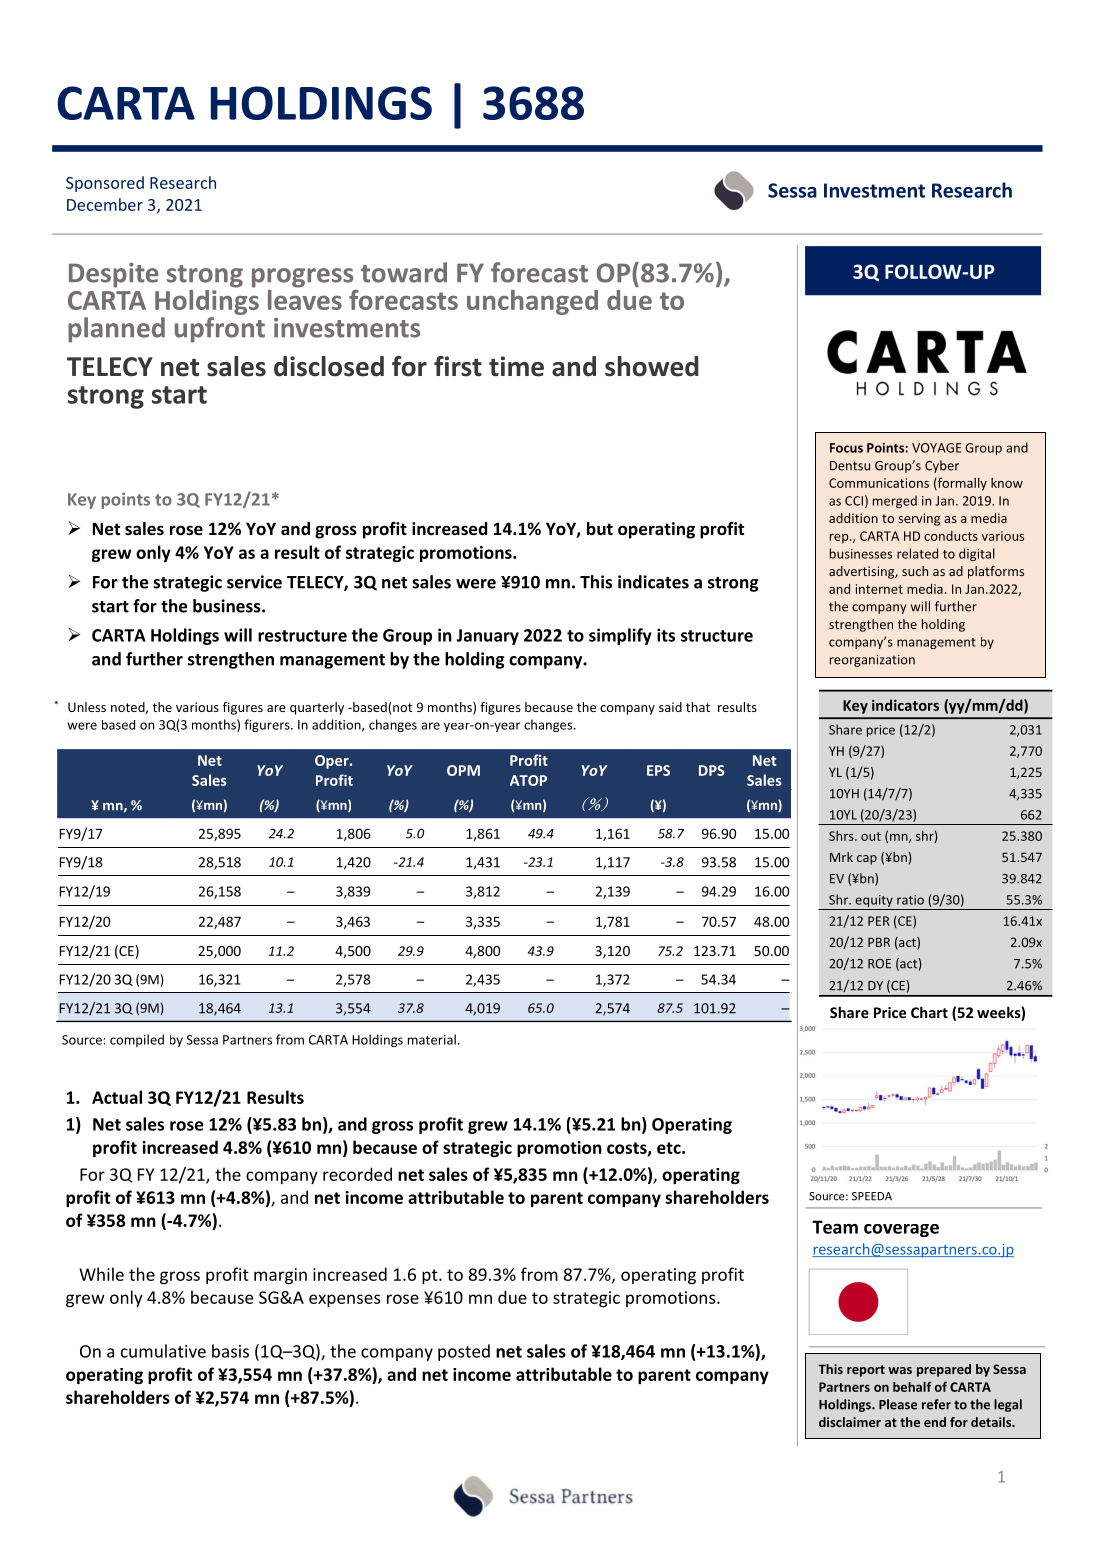 This screenshot has width=1095, height=1549. Describe the element at coordinates (117, 1097) in the screenshot. I see `Actual` at that location.
